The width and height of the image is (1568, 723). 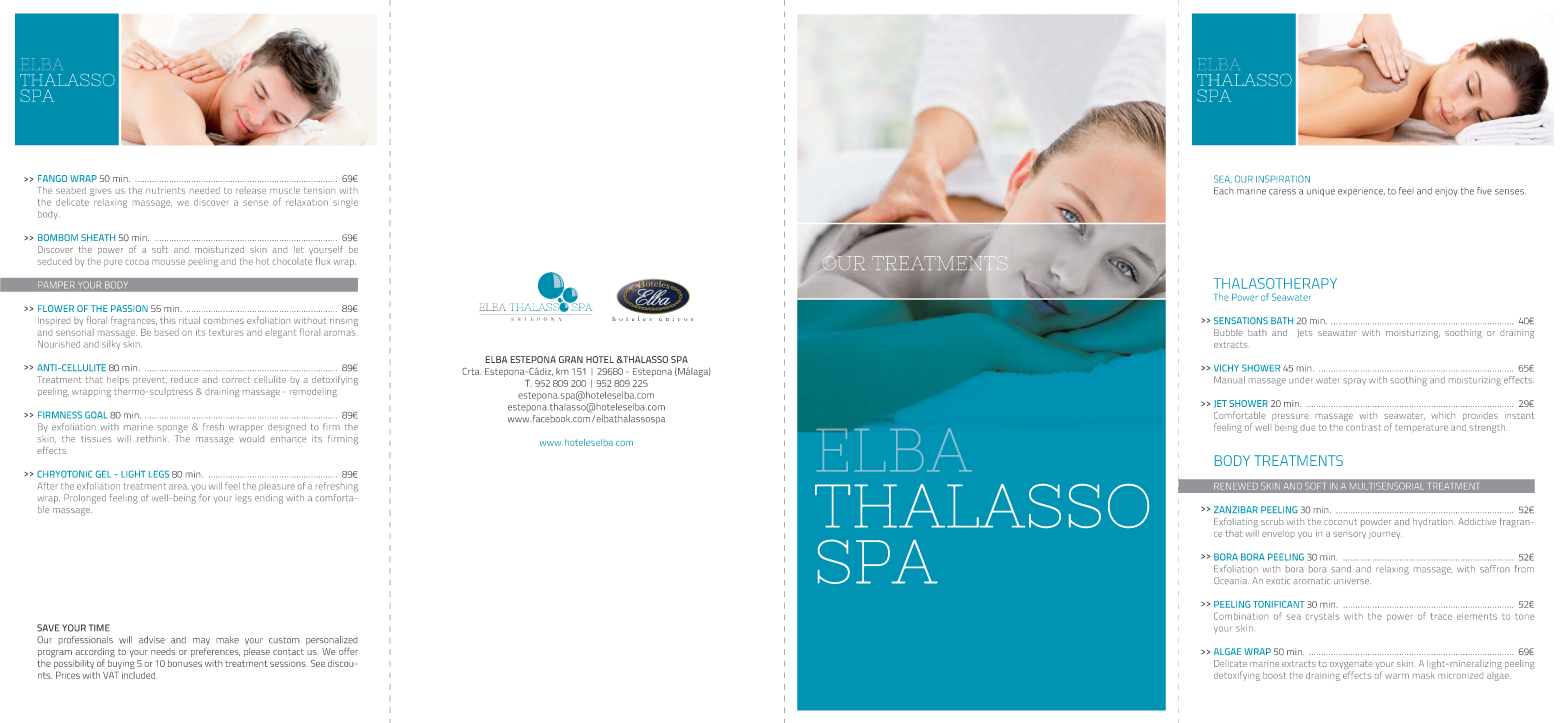 What do you see at coordinates (1241, 320) in the image?
I see `SENSATIONS` at bounding box center [1241, 320].
